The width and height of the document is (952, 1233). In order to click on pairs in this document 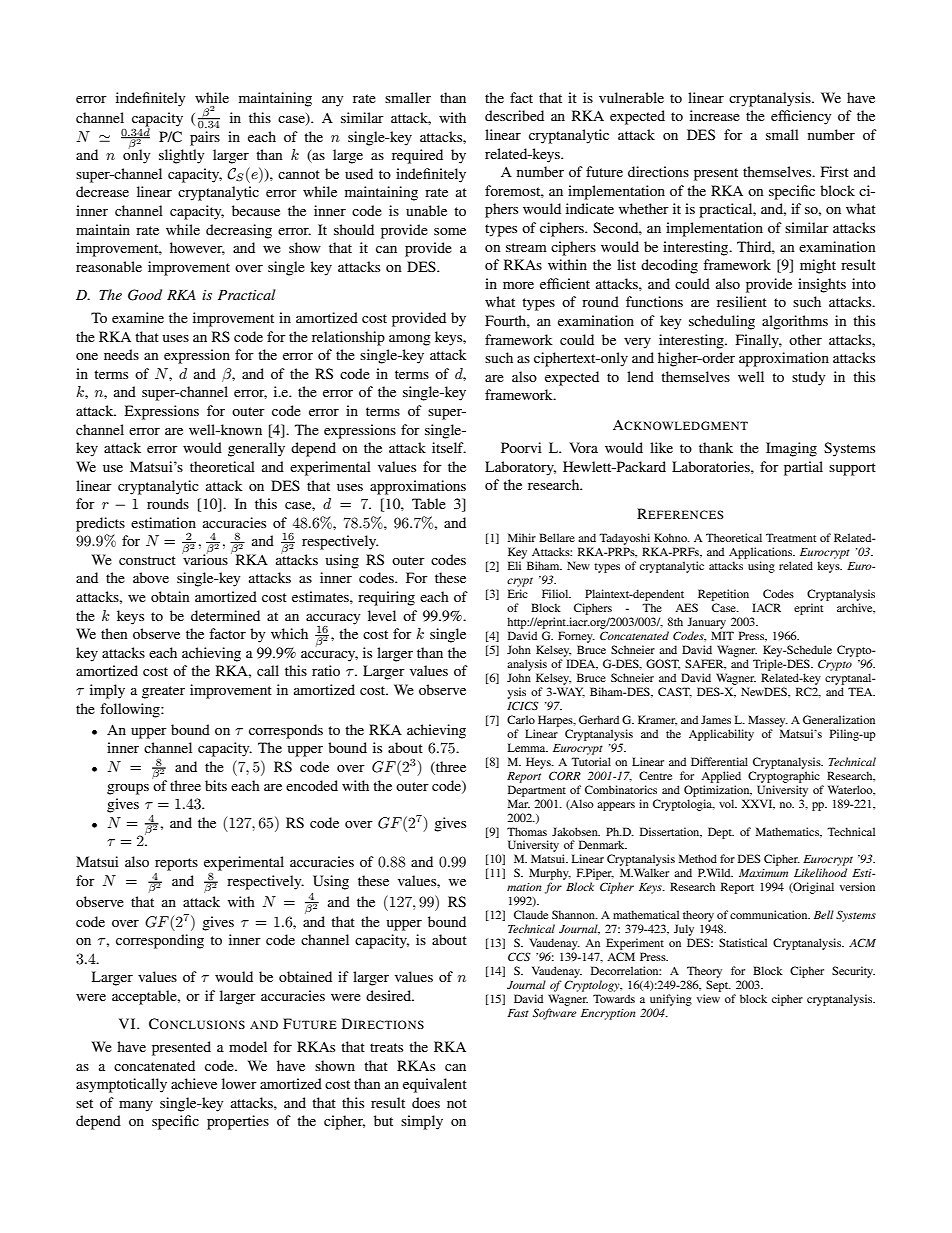, I will do `click(205, 138)`.
